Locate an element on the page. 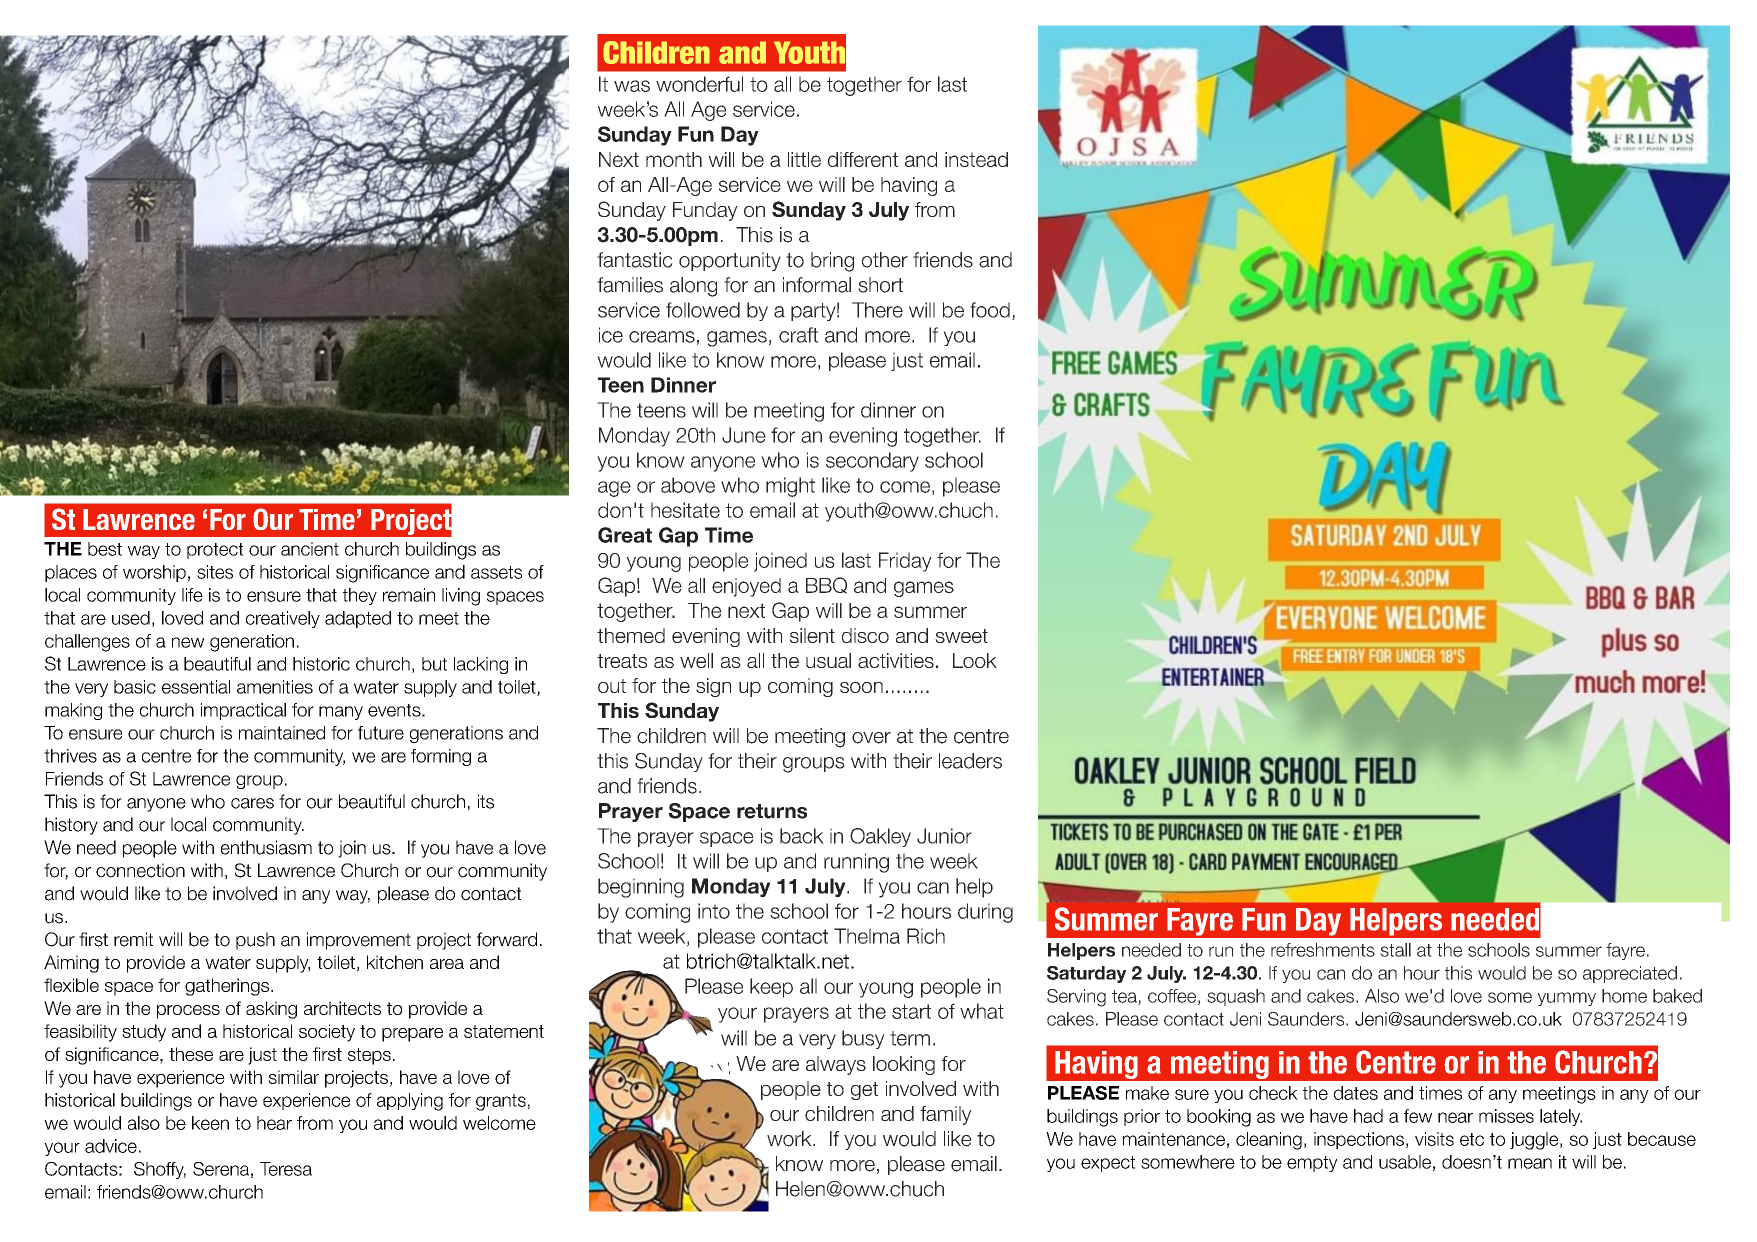 The image size is (1757, 1242). cares is located at coordinates (252, 803).
